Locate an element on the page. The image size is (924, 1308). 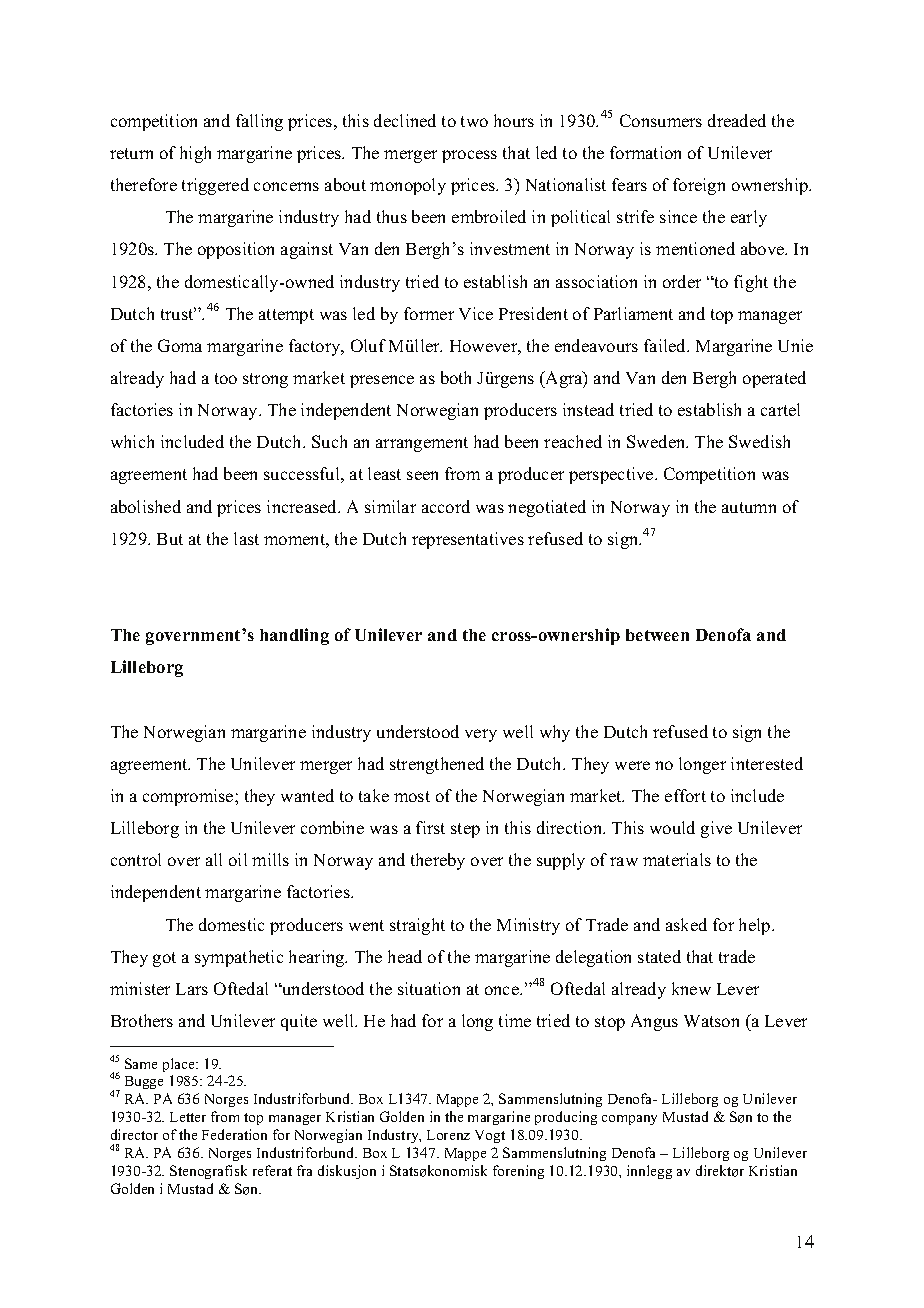
autumn is located at coordinates (749, 507).
